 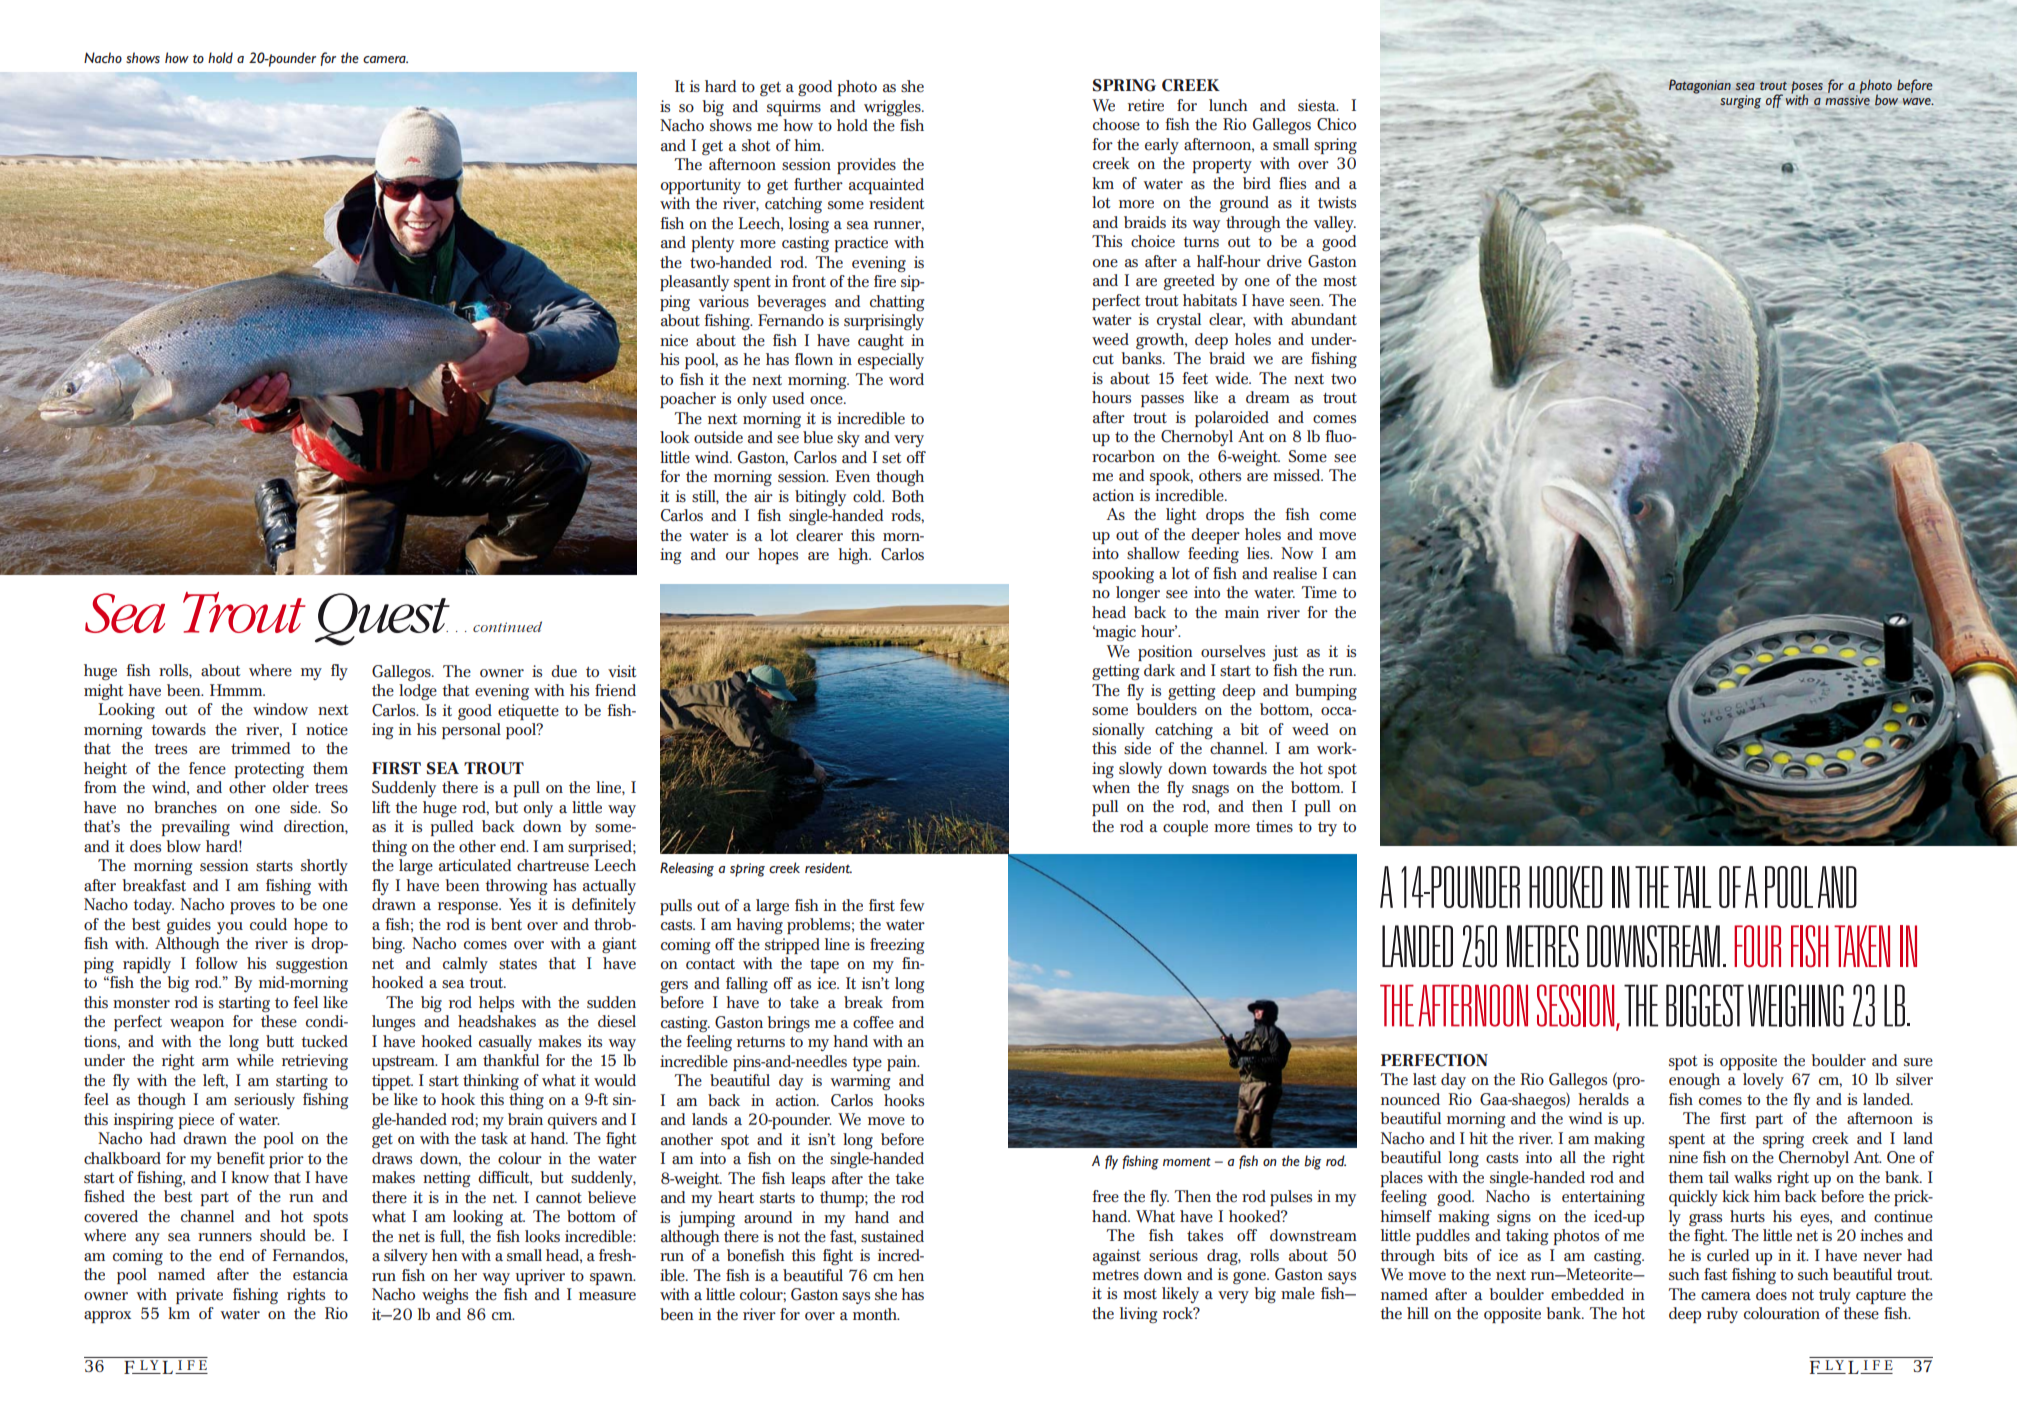 What do you see at coordinates (701, 186) in the document?
I see `opportunity` at bounding box center [701, 186].
